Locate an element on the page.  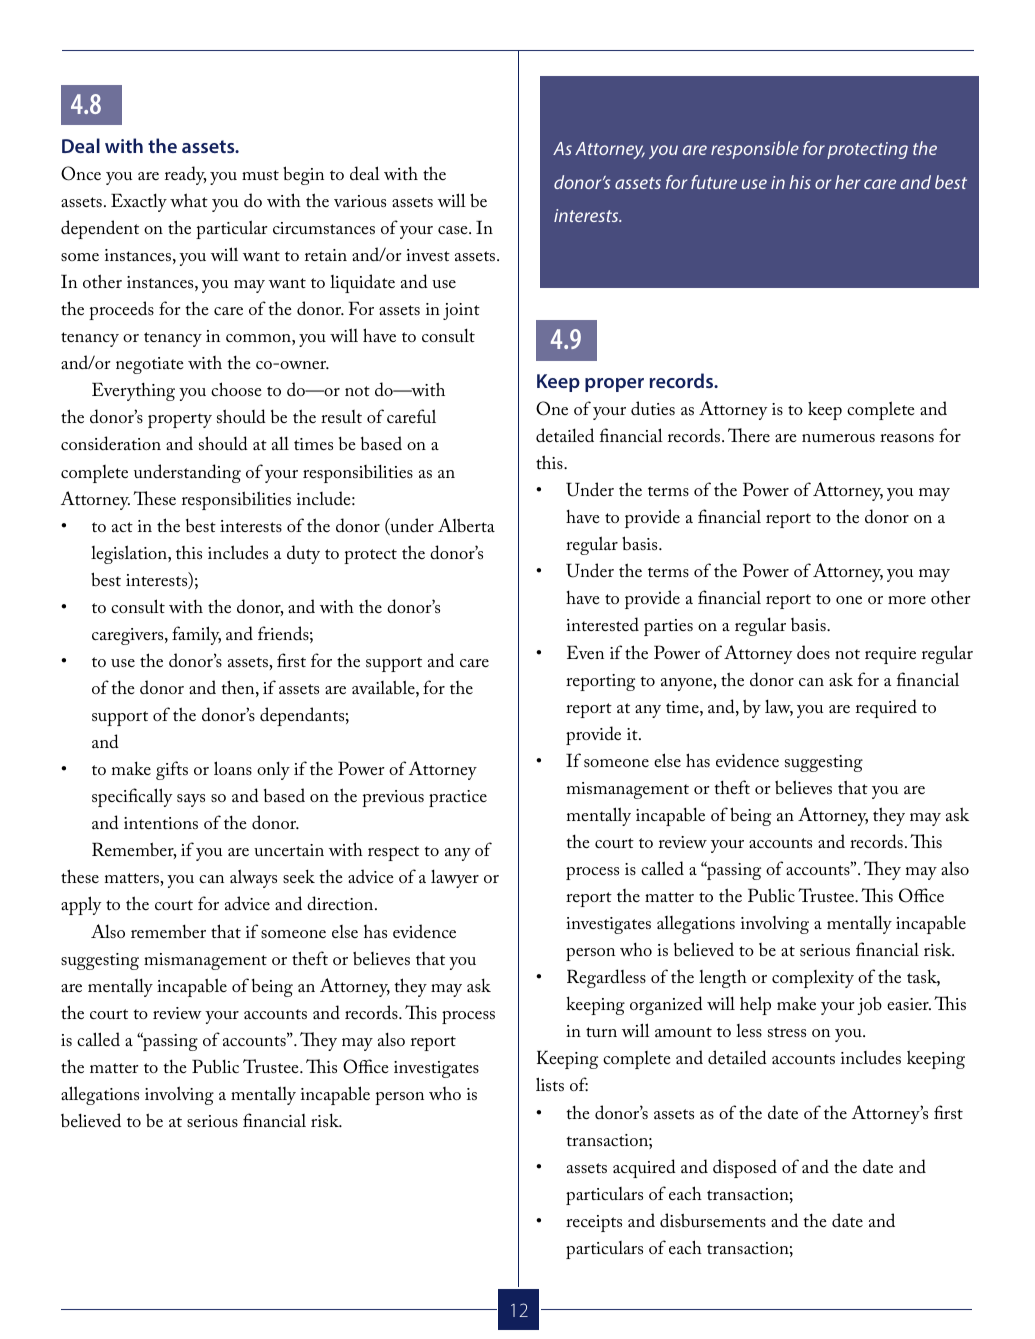
responsible is located at coordinates (755, 150).
